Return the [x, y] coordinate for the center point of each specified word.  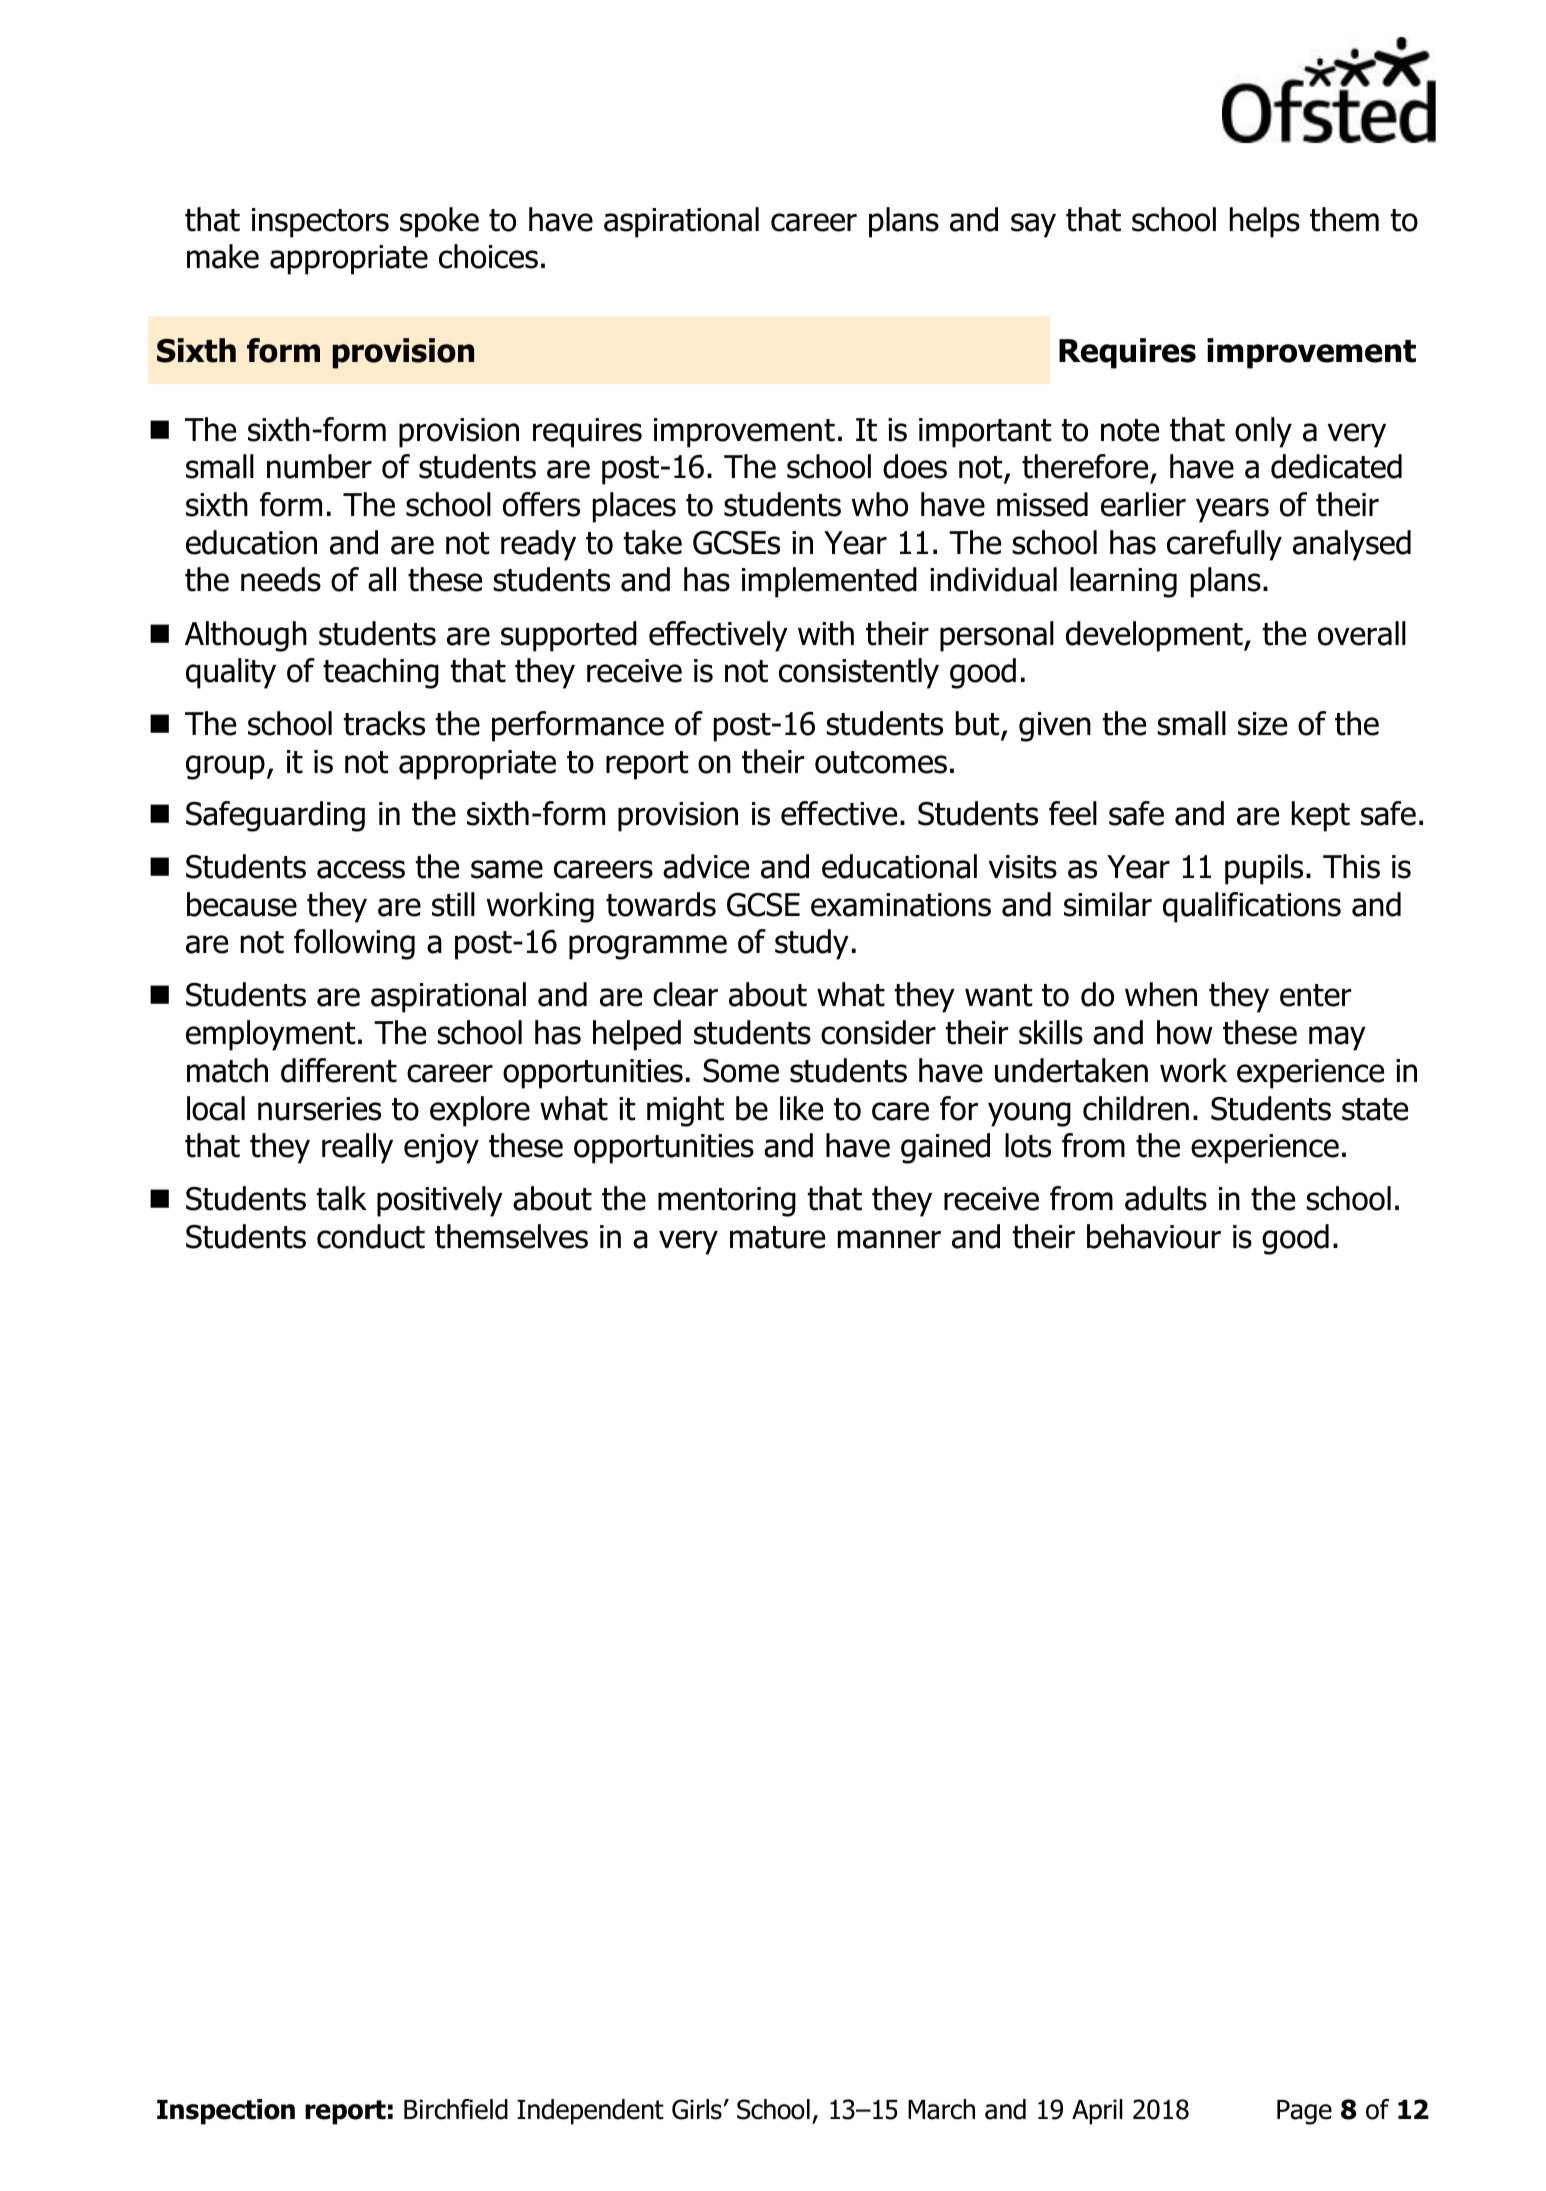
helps [1265, 222]
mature [777, 1237]
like [801, 1108]
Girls [697, 2109]
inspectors [320, 223]
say [1033, 225]
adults [1166, 1198]
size [1262, 724]
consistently [859, 673]
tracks [384, 723]
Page [1304, 2112]
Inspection [226, 2112]
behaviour [1154, 1236]
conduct [371, 1236]
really [357, 1148]
